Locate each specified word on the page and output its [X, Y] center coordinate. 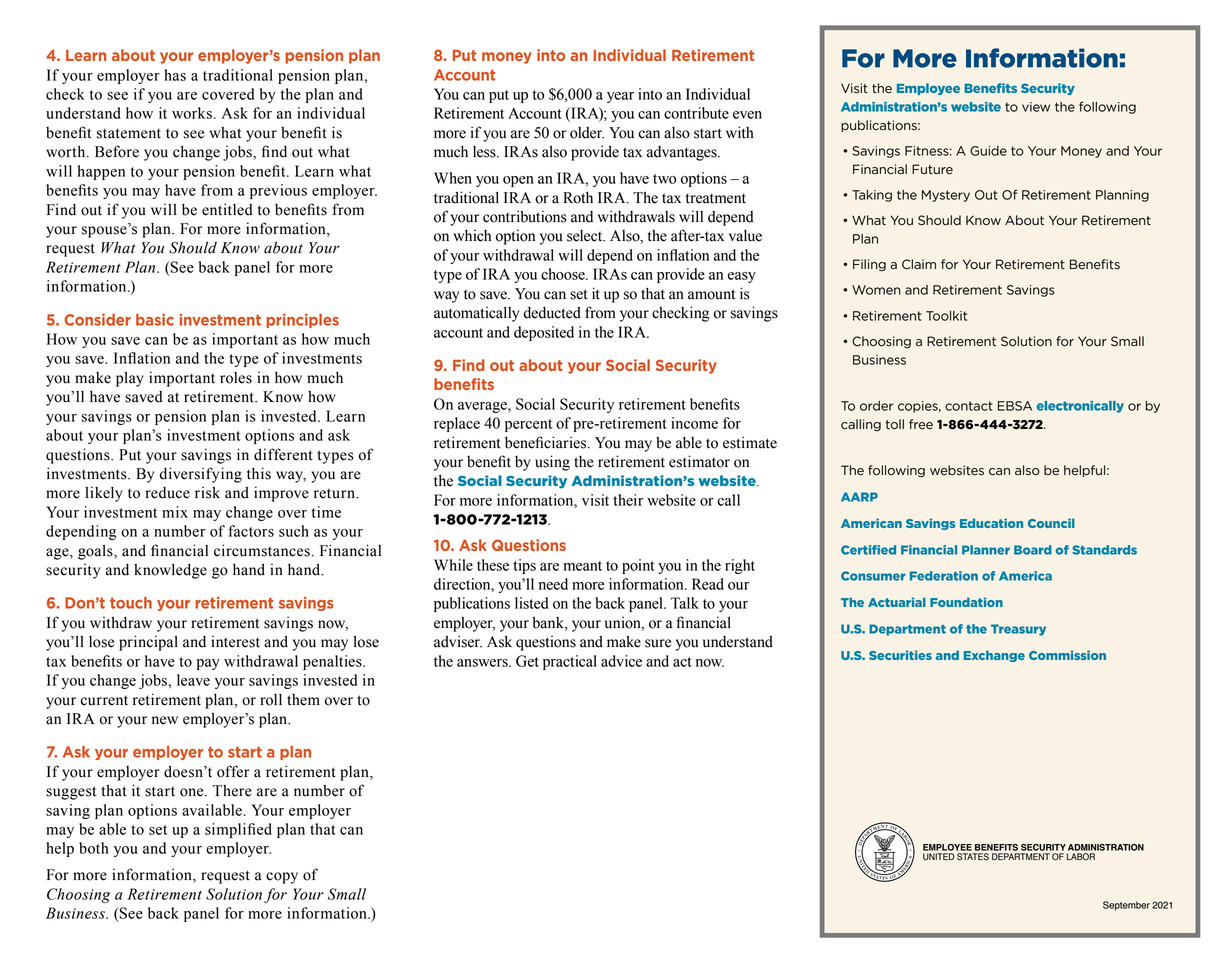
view [1036, 107]
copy [282, 878]
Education [991, 523]
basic [155, 320]
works [192, 113]
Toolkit [946, 316]
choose [564, 274]
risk [207, 492]
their [628, 500]
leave [193, 680]
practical [570, 662]
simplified [238, 830]
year [620, 97]
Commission [1067, 655]
